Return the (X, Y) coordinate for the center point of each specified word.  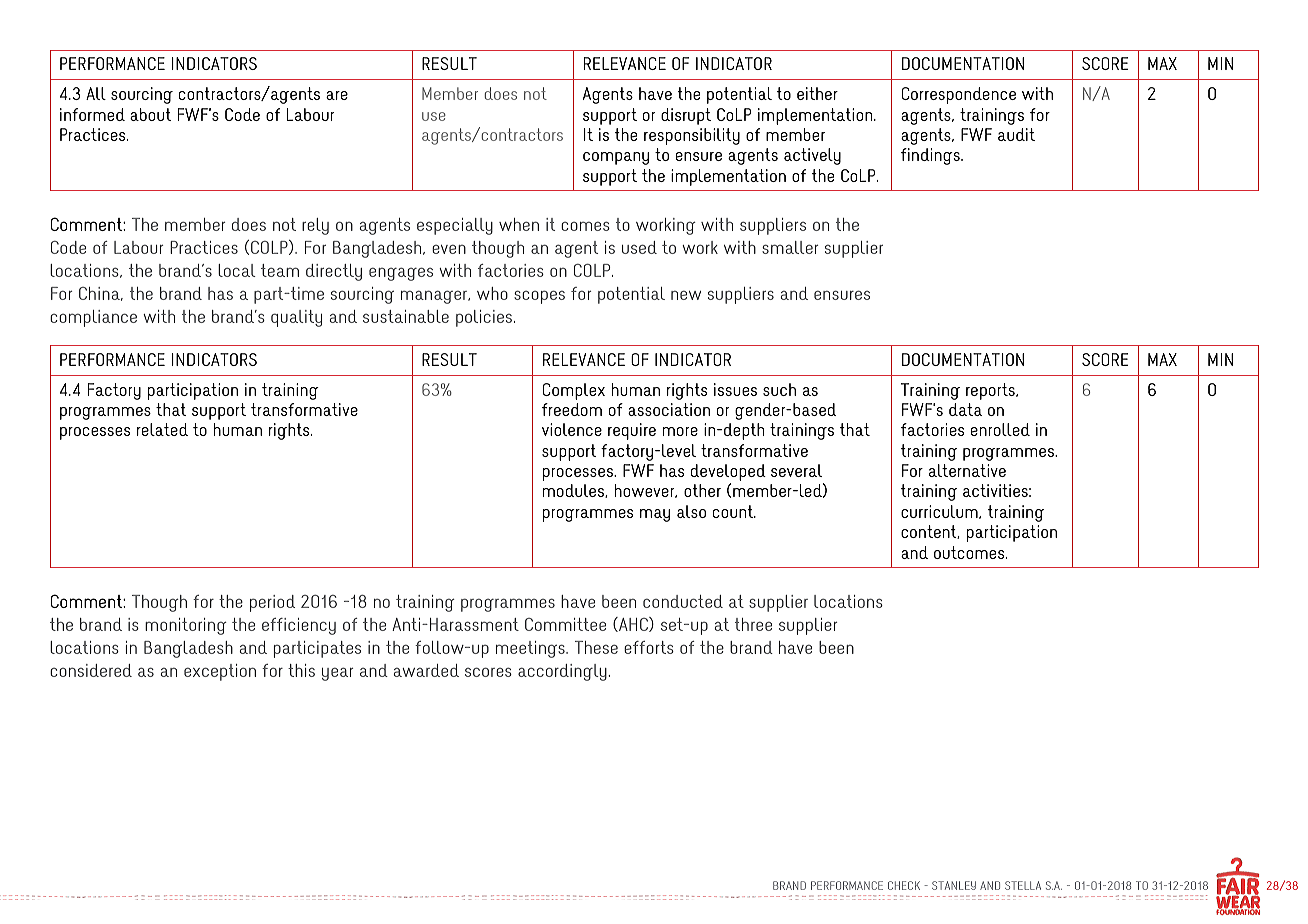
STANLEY (954, 885)
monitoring (186, 626)
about (150, 114)
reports (991, 391)
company (616, 158)
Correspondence (959, 95)
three (753, 624)
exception (220, 672)
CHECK (904, 885)
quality (296, 318)
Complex (574, 391)
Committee (565, 624)
